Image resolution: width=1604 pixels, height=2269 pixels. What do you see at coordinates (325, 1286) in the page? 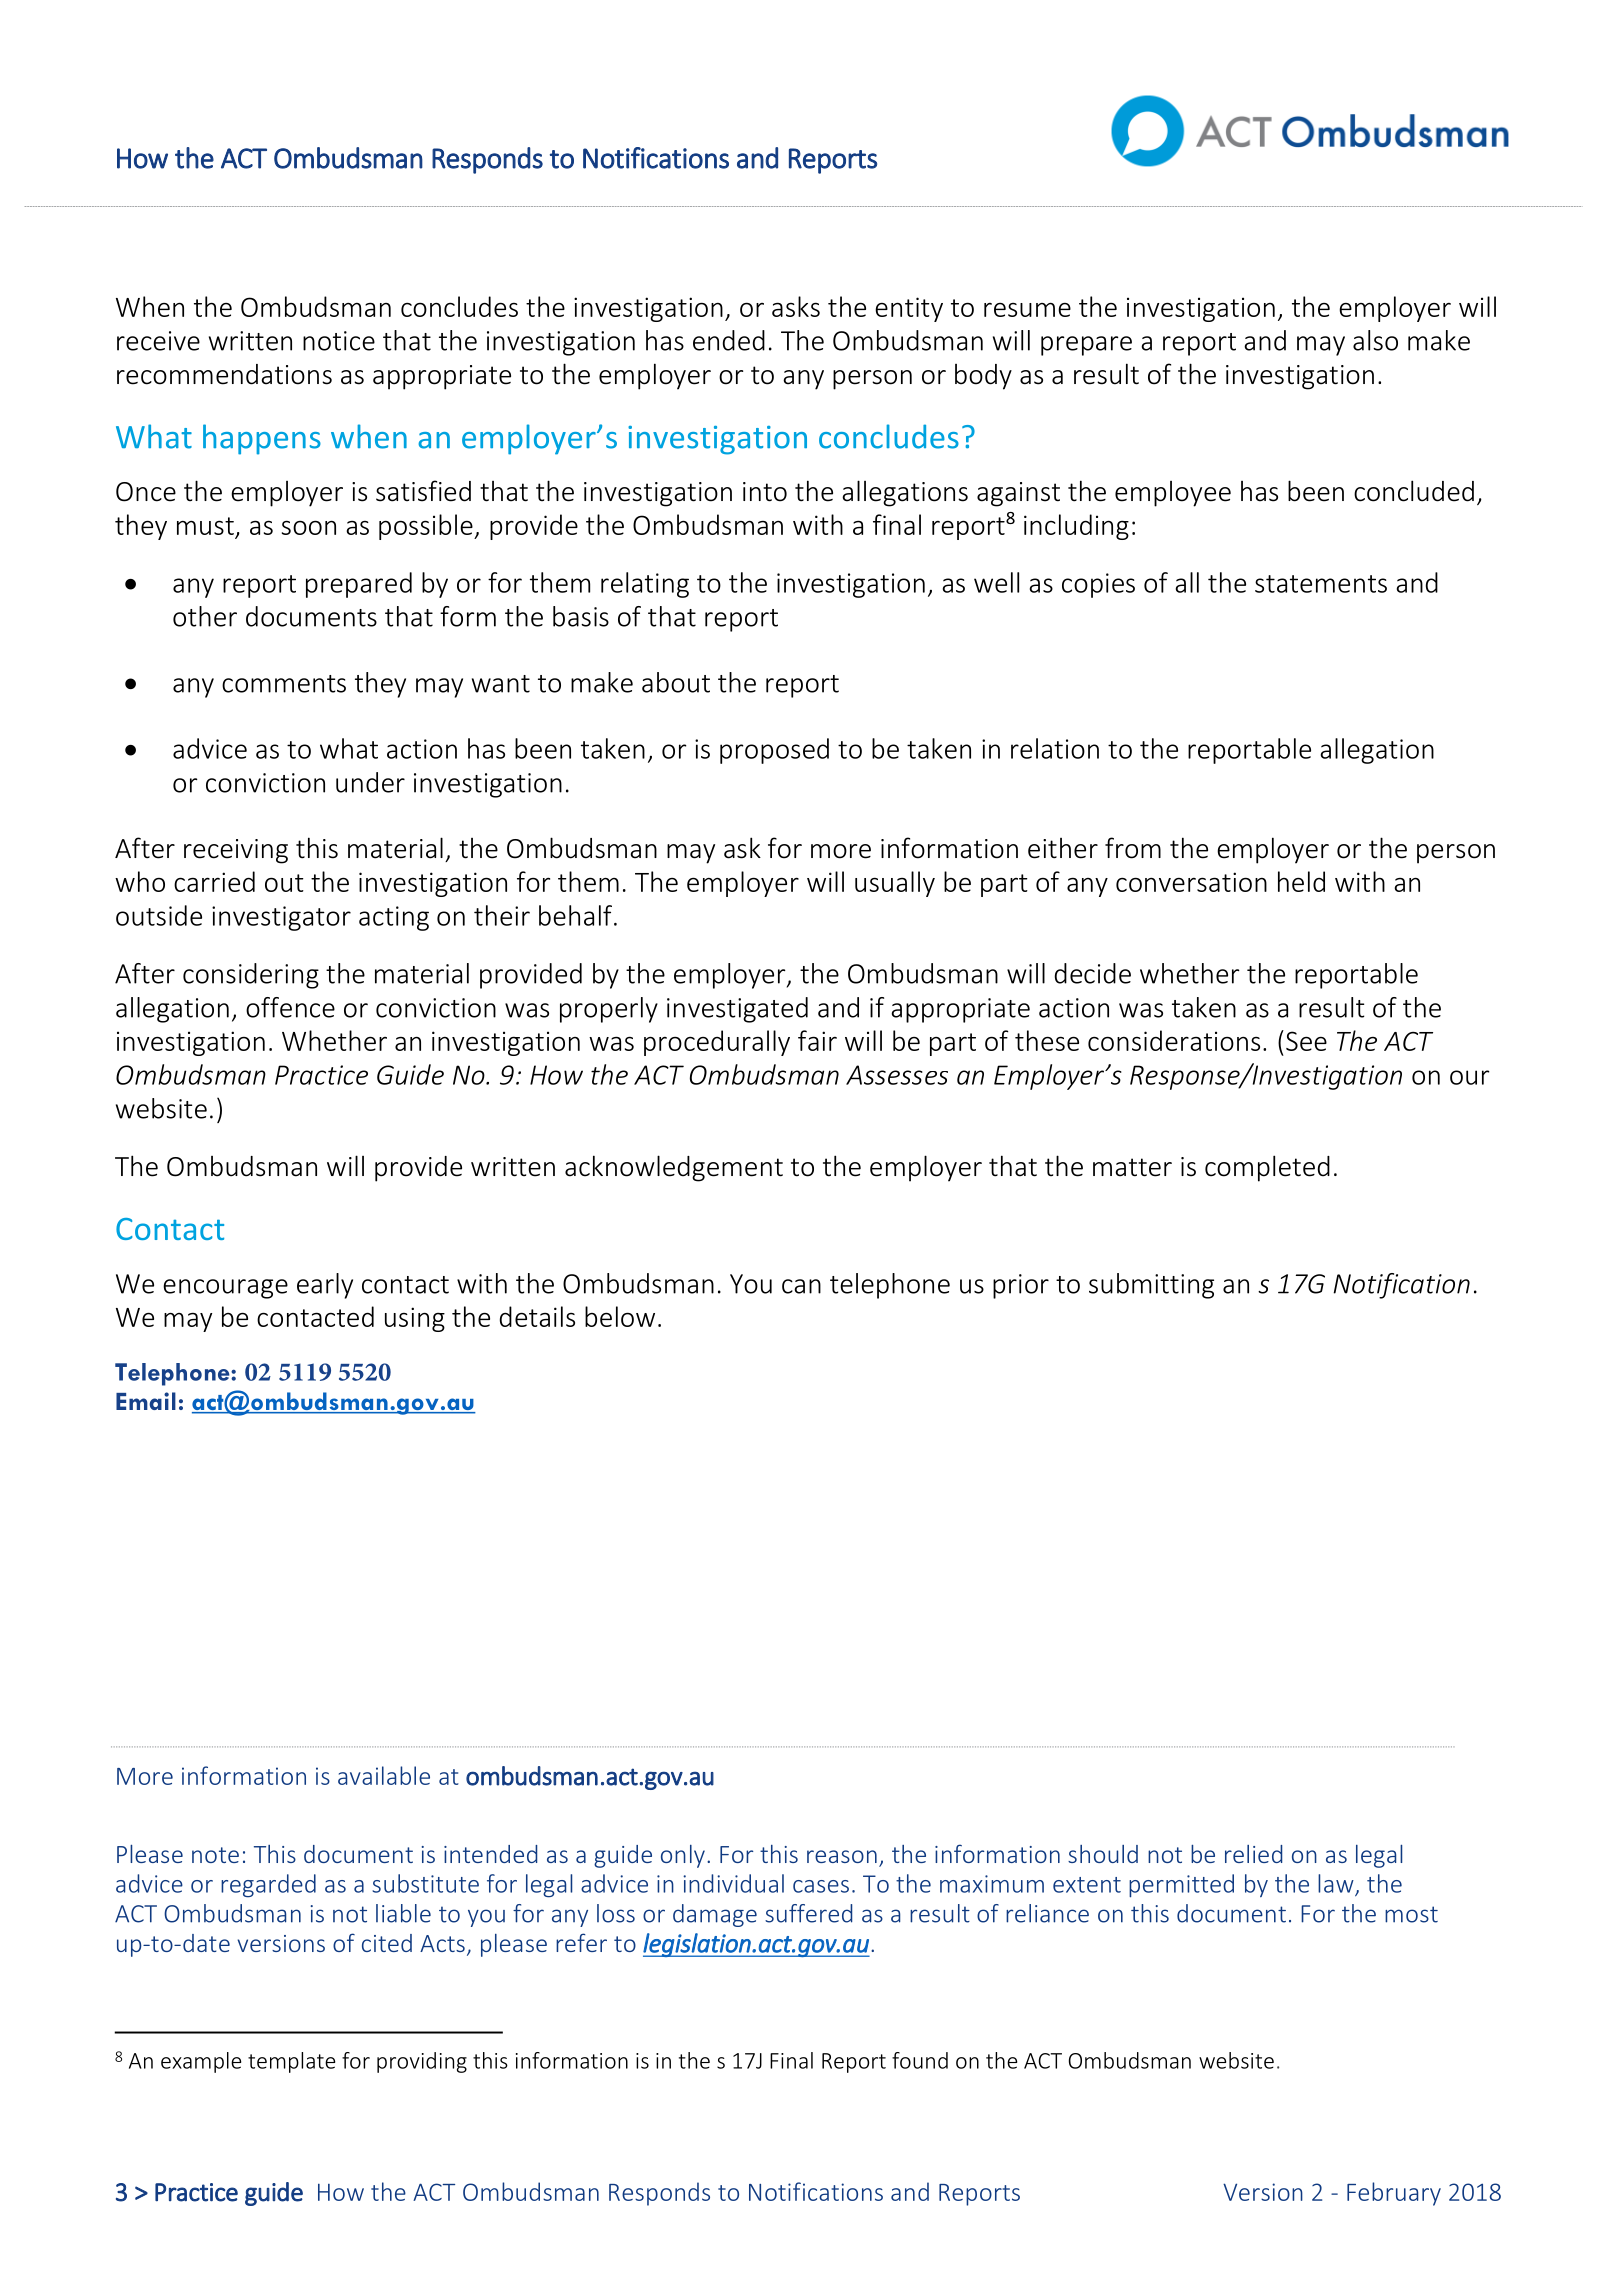
I see `early` at bounding box center [325, 1286].
